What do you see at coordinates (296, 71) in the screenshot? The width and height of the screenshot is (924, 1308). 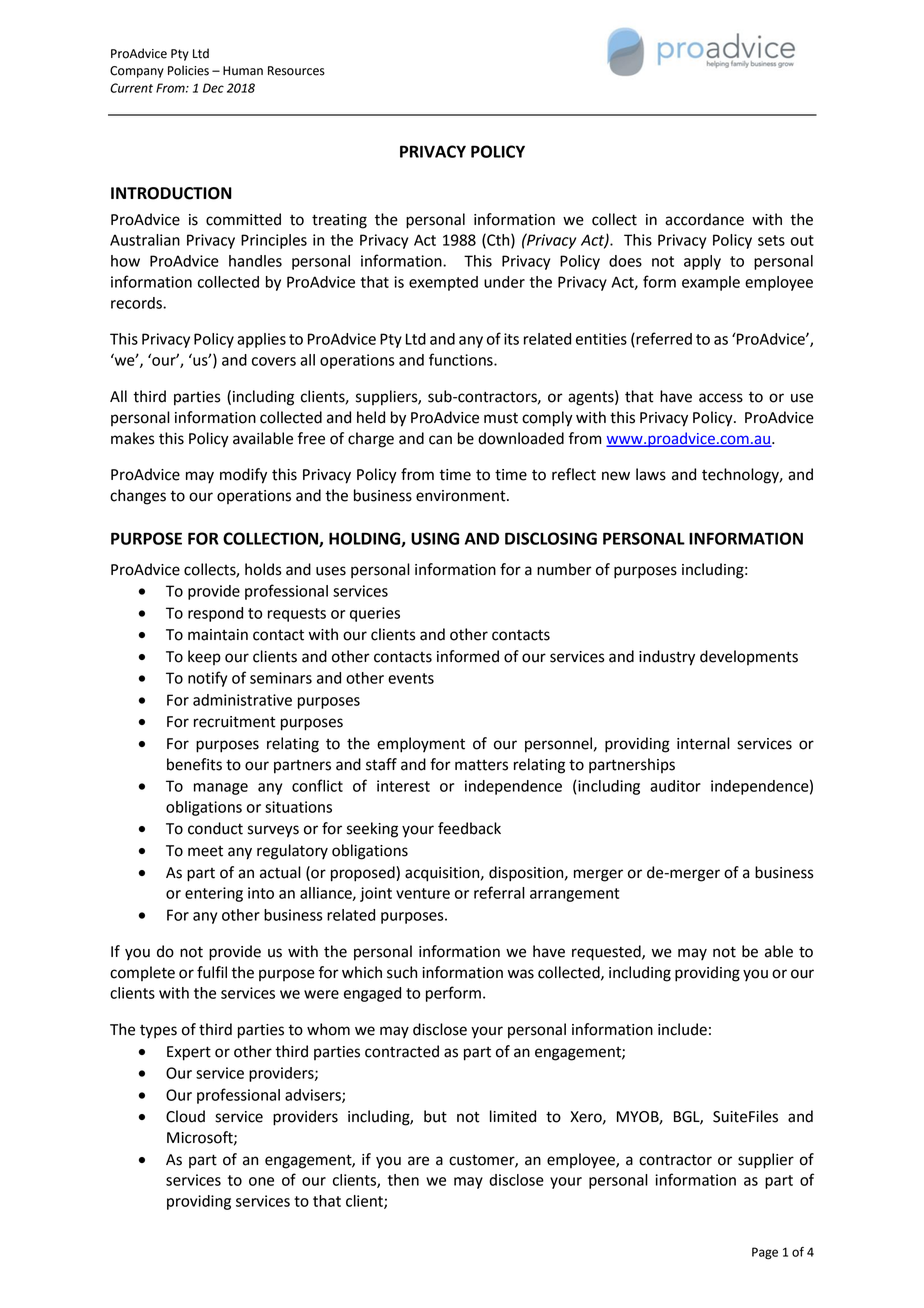 I see `Resources` at bounding box center [296, 71].
